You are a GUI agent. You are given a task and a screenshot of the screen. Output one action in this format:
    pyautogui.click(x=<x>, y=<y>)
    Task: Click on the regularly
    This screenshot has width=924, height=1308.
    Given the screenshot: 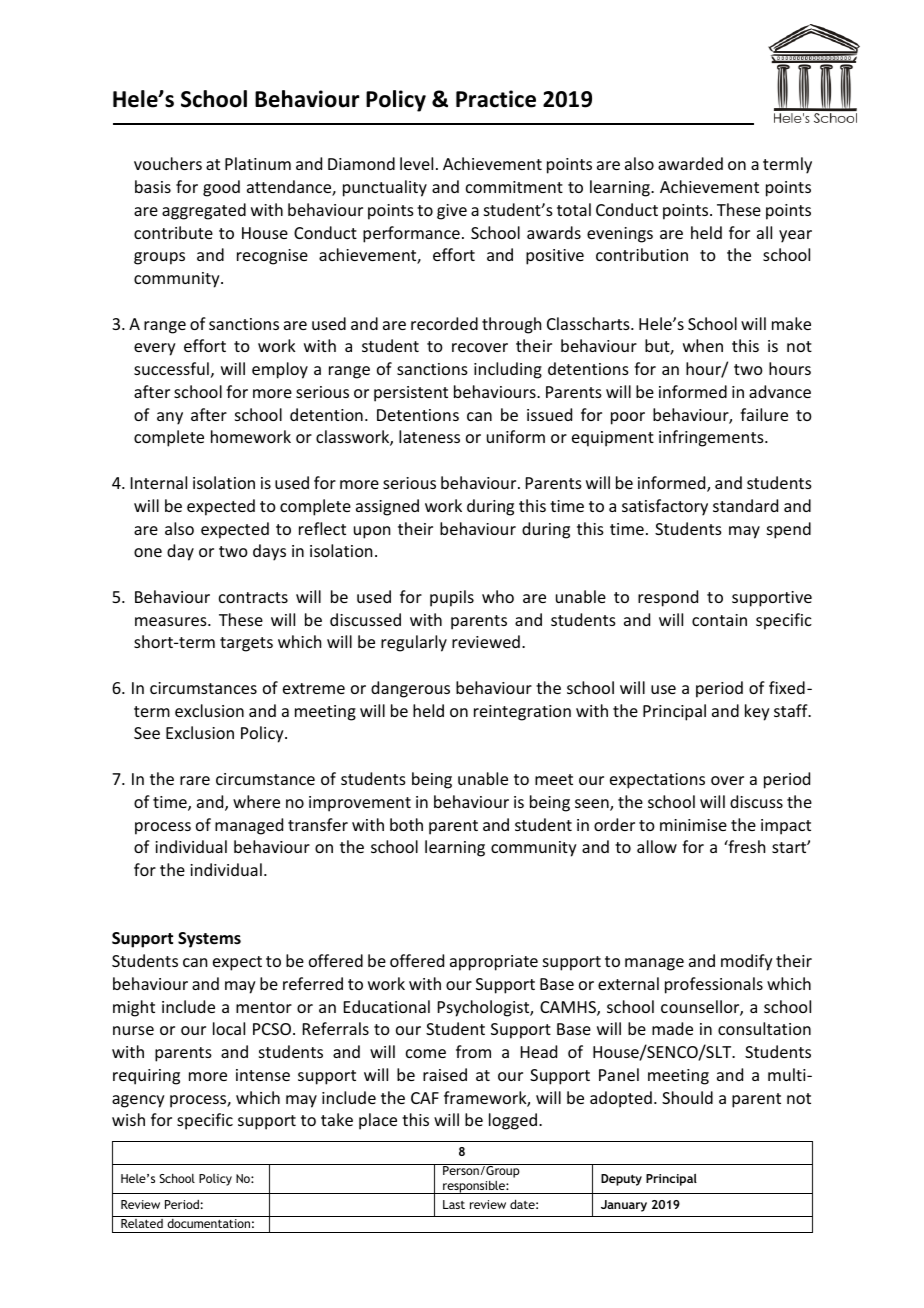 What is the action you would take?
    pyautogui.click(x=414, y=643)
